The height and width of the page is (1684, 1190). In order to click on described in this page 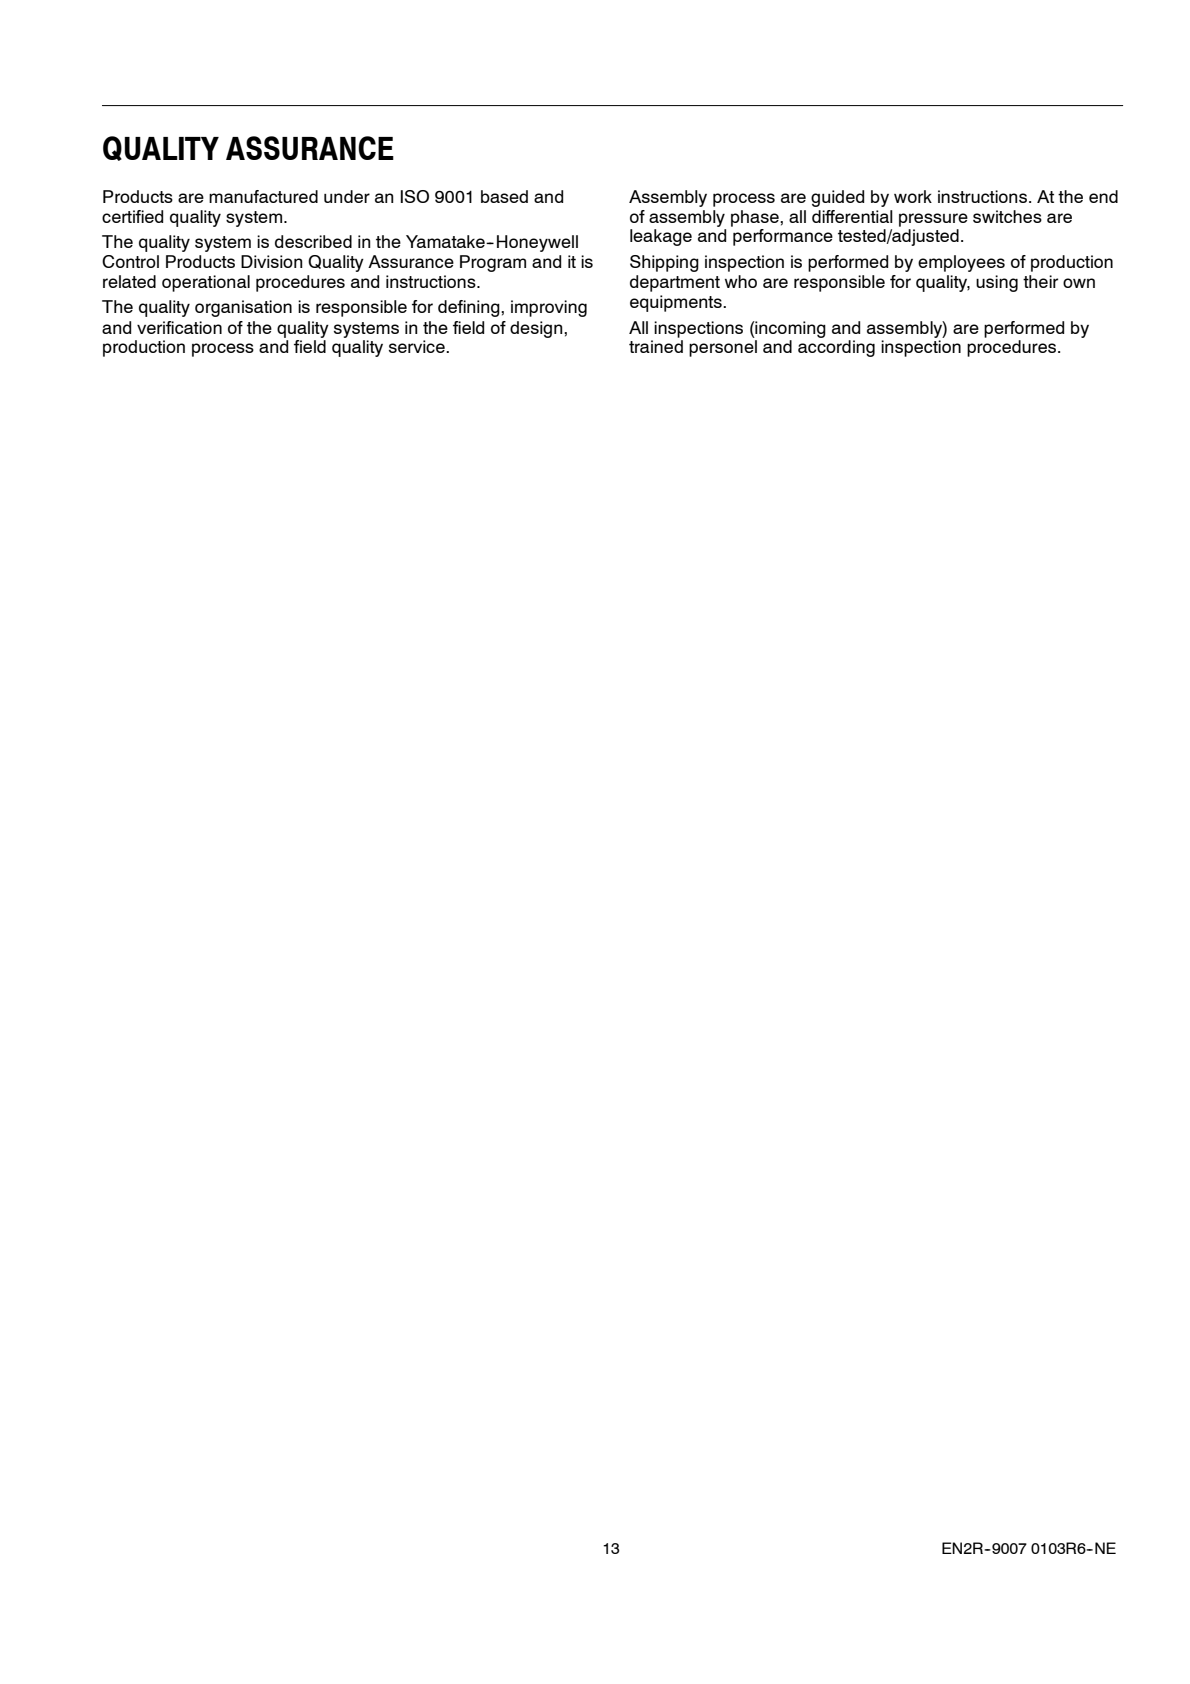, I will do `click(313, 241)`.
